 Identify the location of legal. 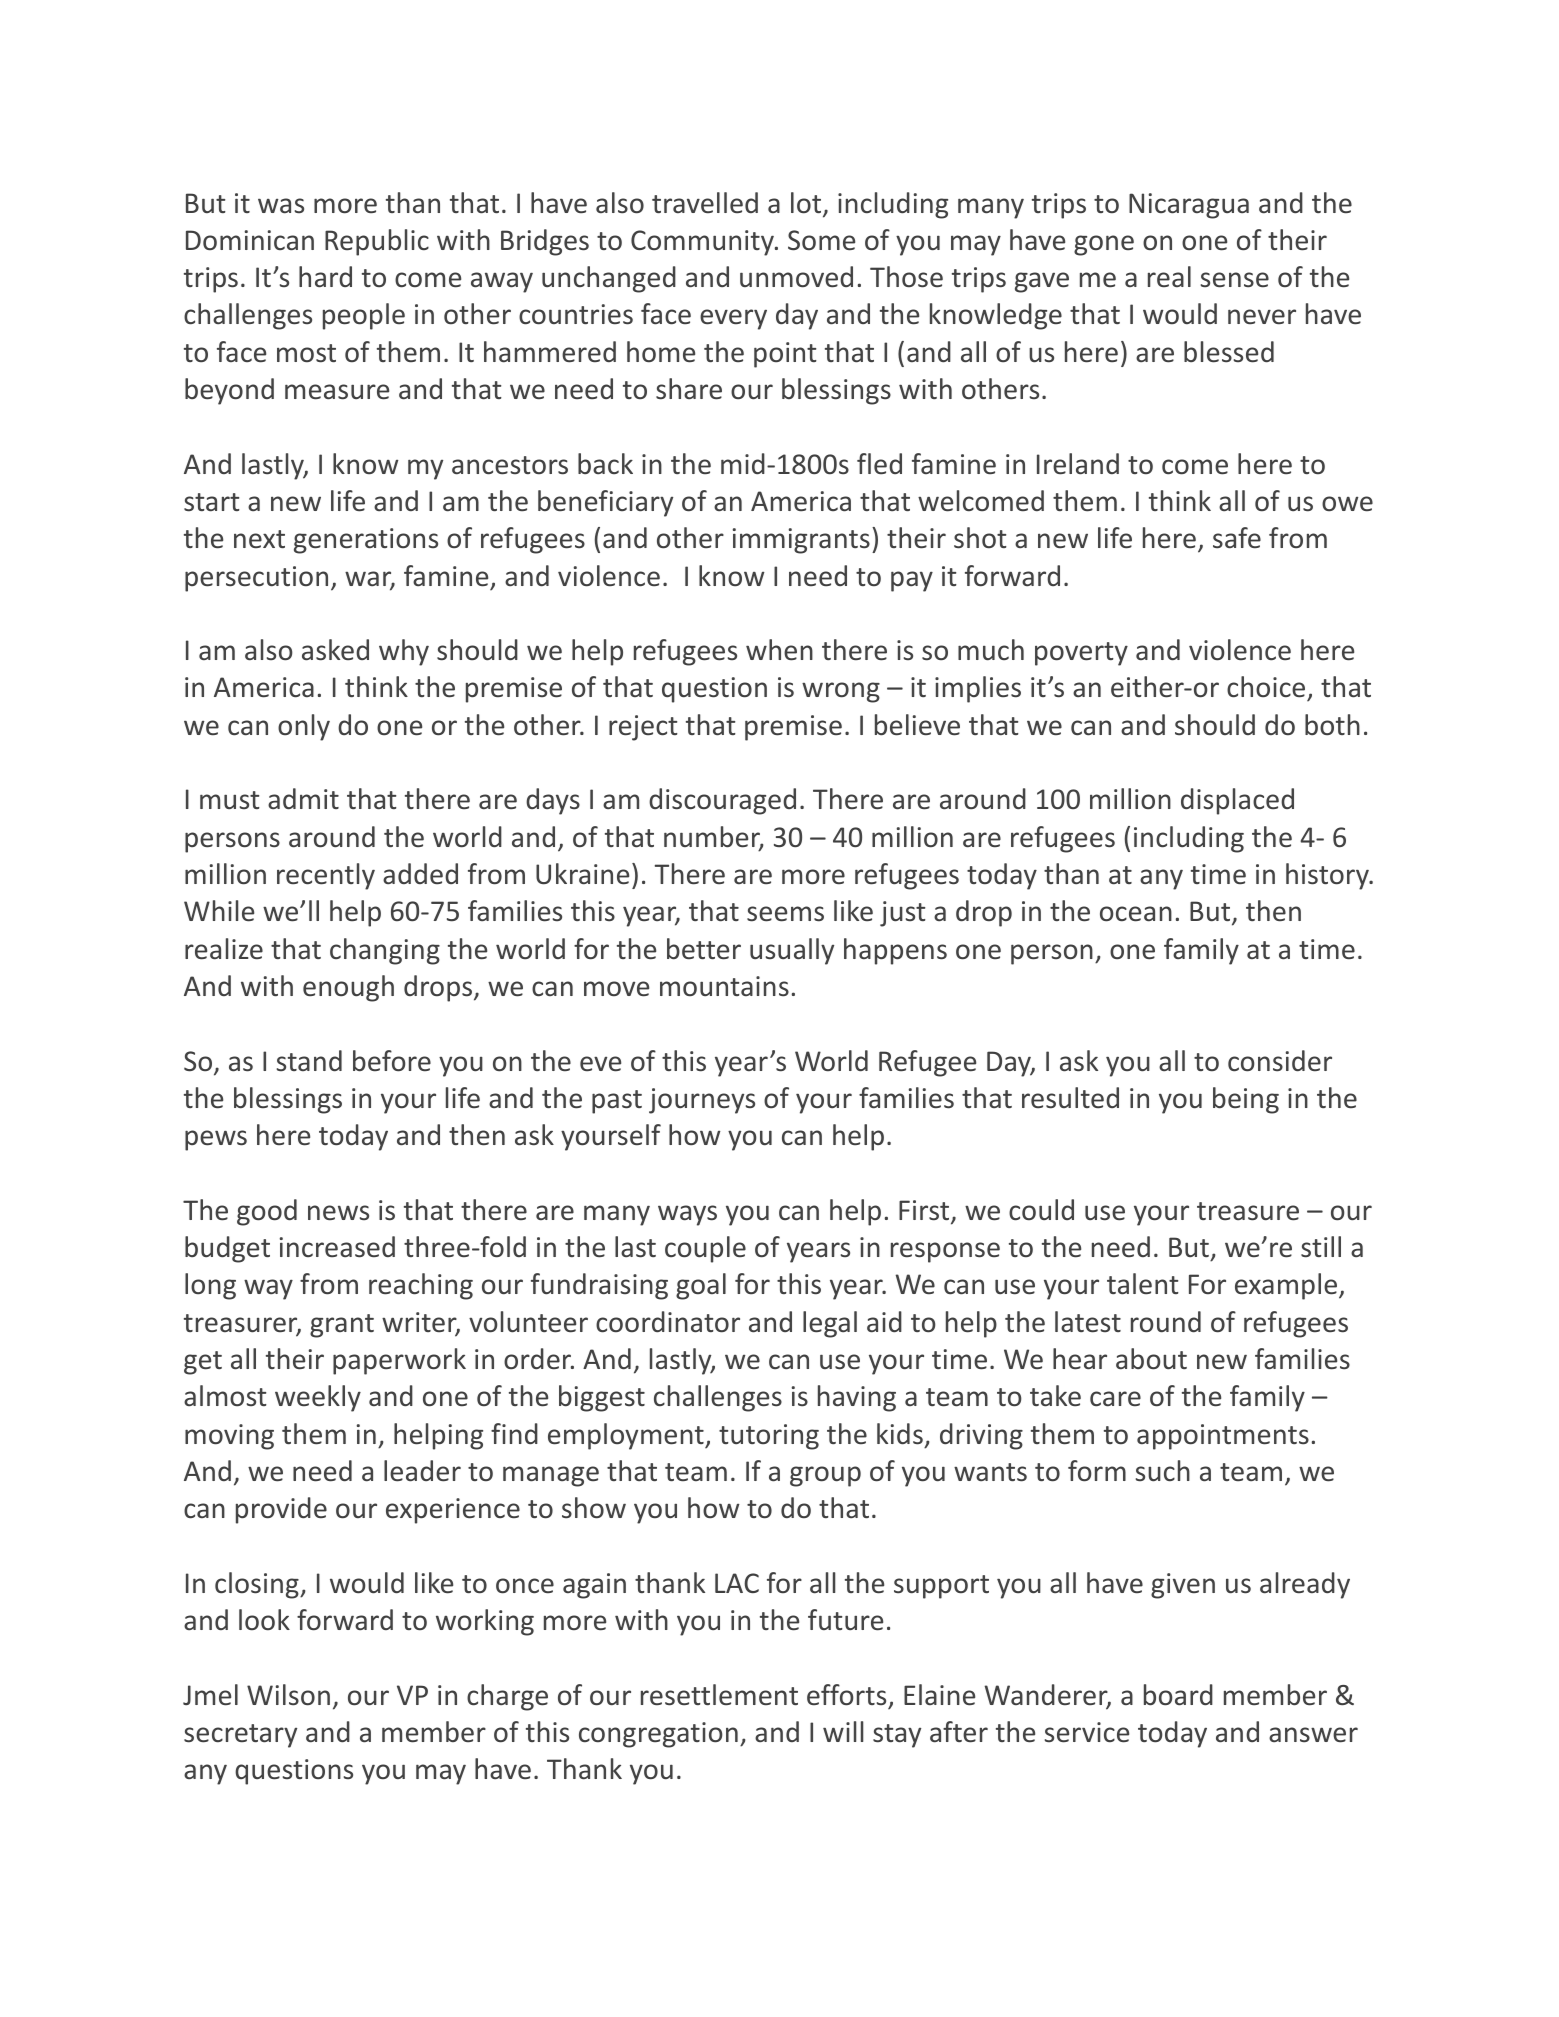
(830, 1324).
